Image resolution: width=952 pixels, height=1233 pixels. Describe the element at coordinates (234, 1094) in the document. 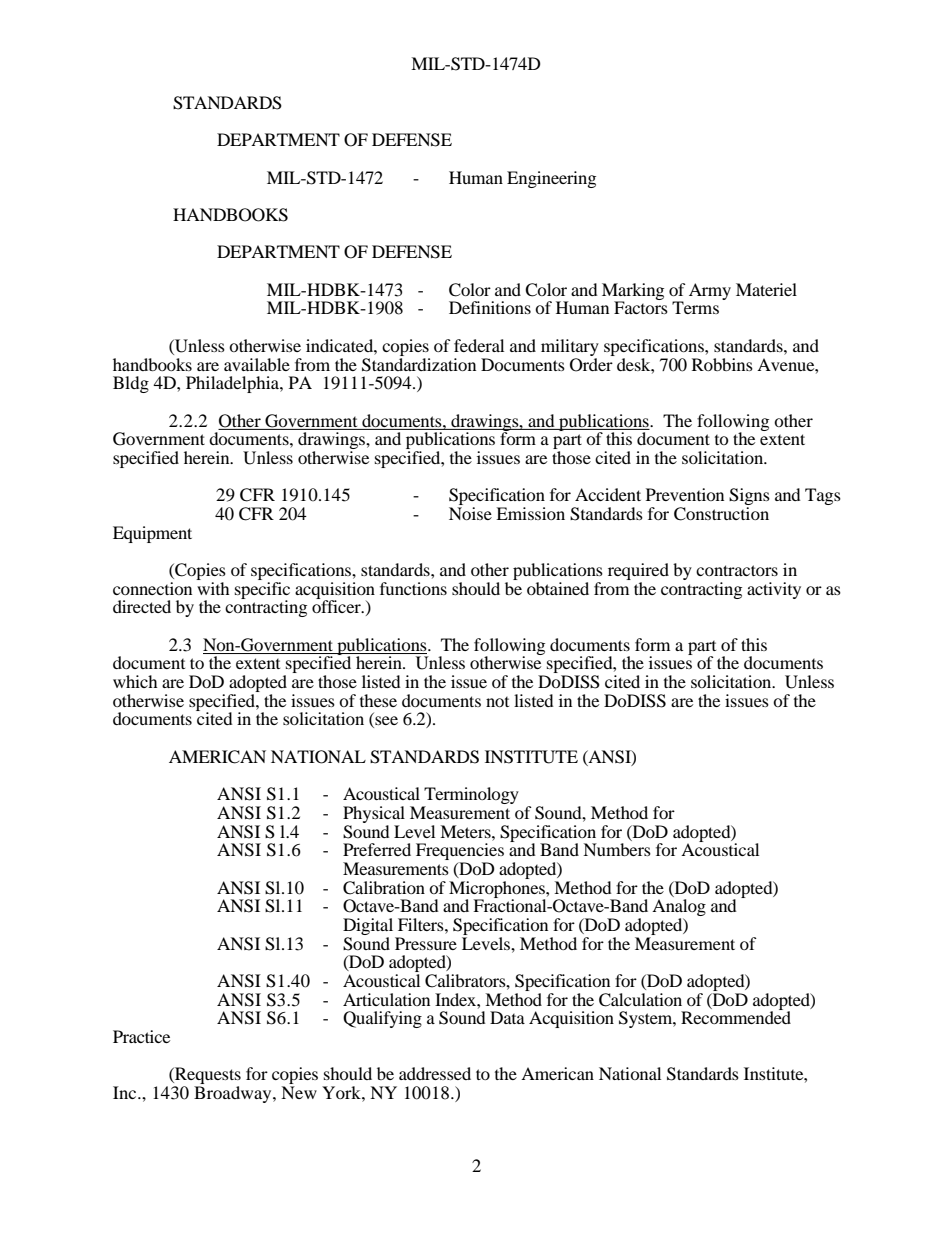

I see `Broadway` at that location.
